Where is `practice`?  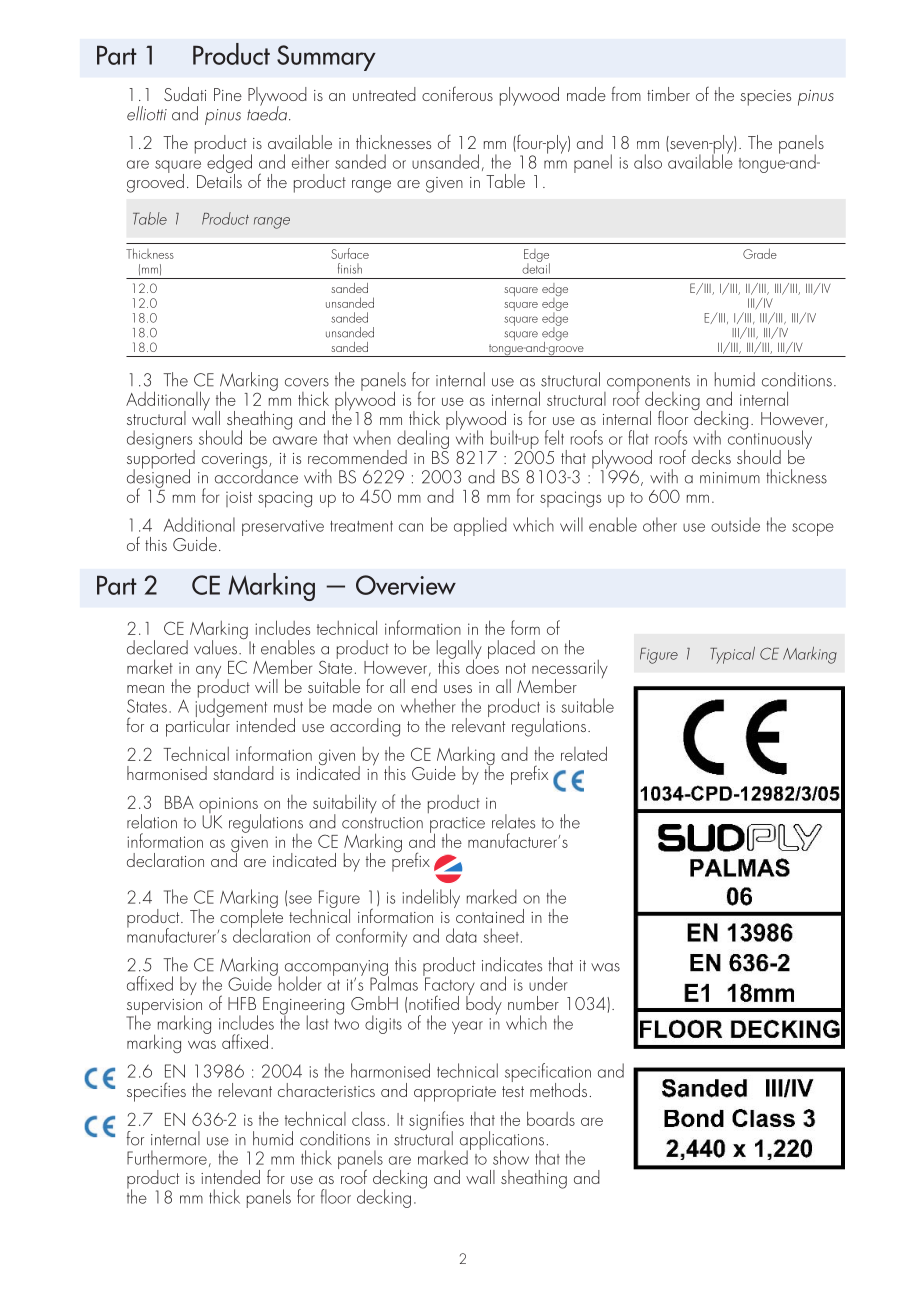
practice is located at coordinates (457, 826).
